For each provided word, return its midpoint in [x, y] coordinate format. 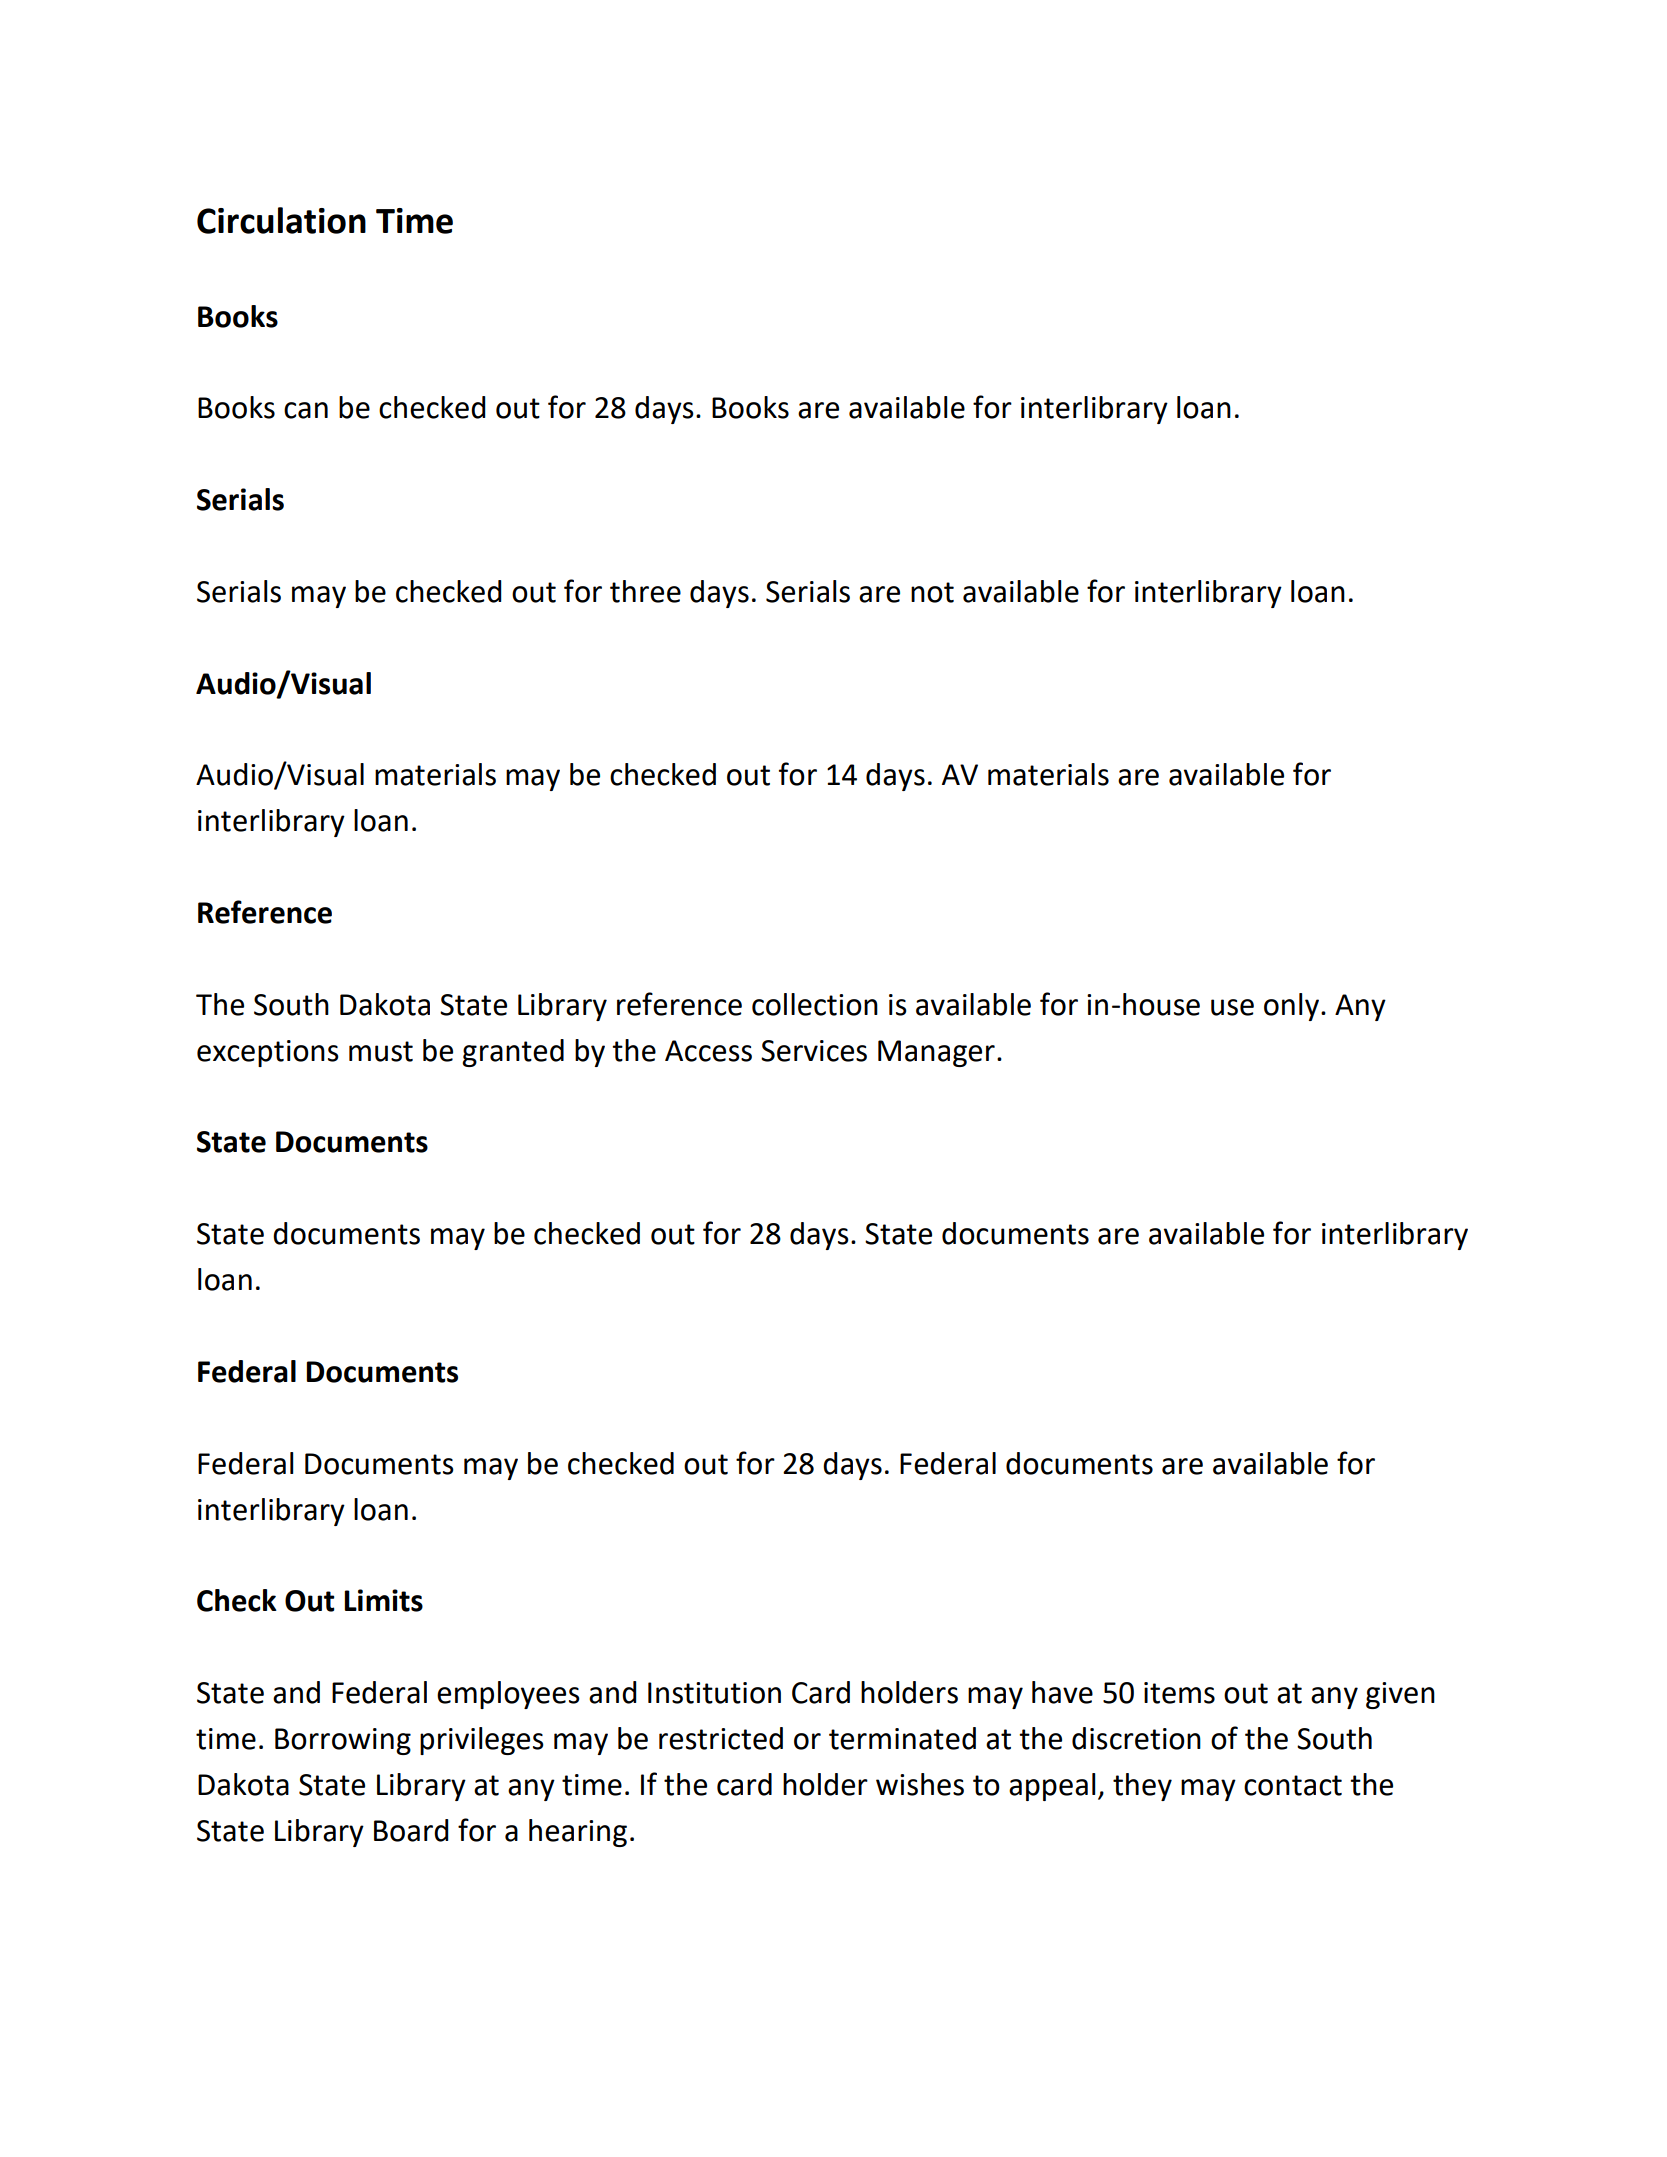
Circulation [281, 220]
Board [411, 1830]
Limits [383, 1600]
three [645, 591]
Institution [714, 1693]
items [1179, 1693]
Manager [936, 1053]
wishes [920, 1784]
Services [814, 1051]
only [1293, 1007]
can [306, 410]
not [932, 592]
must [381, 1051]
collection [815, 1004]
